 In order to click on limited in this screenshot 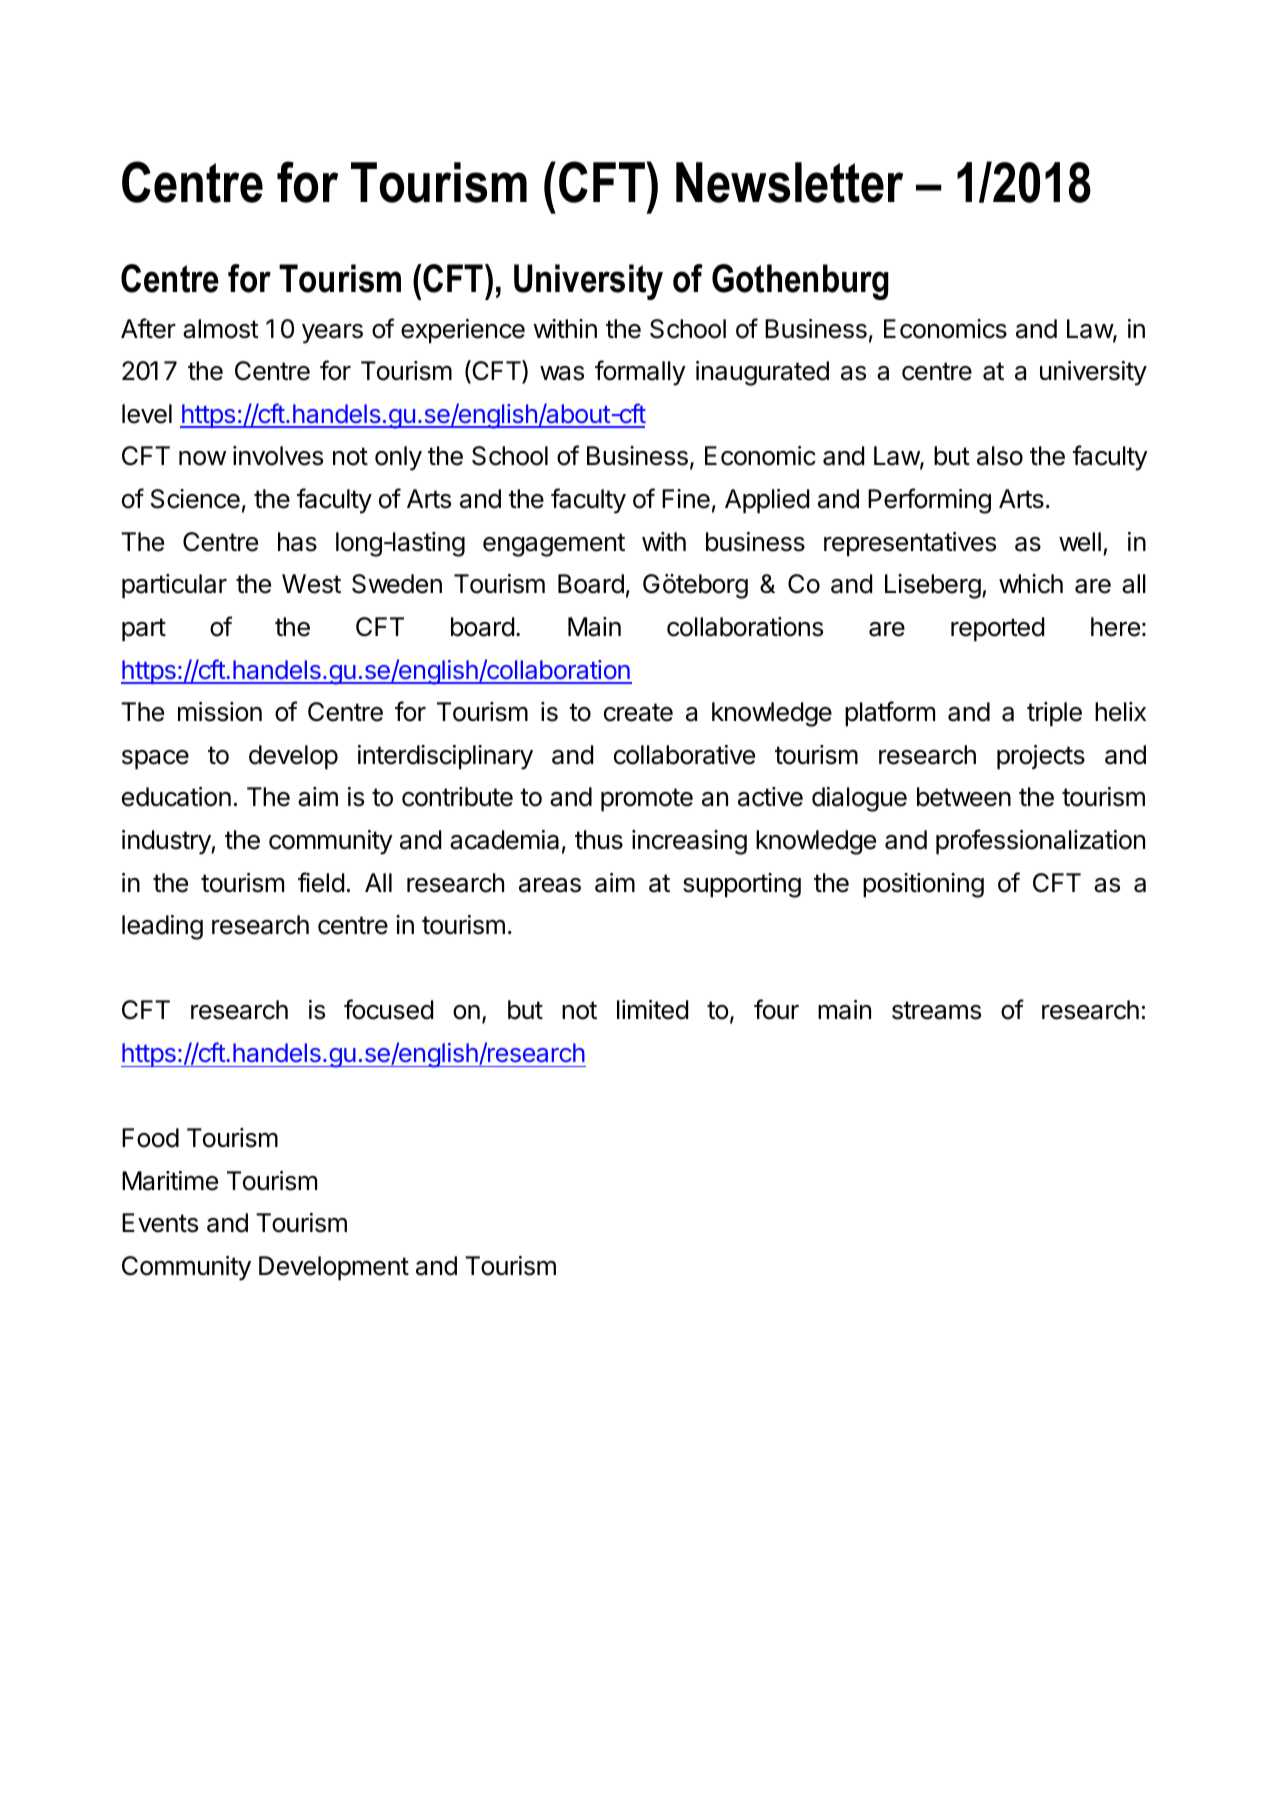, I will do `click(652, 1010)`.
